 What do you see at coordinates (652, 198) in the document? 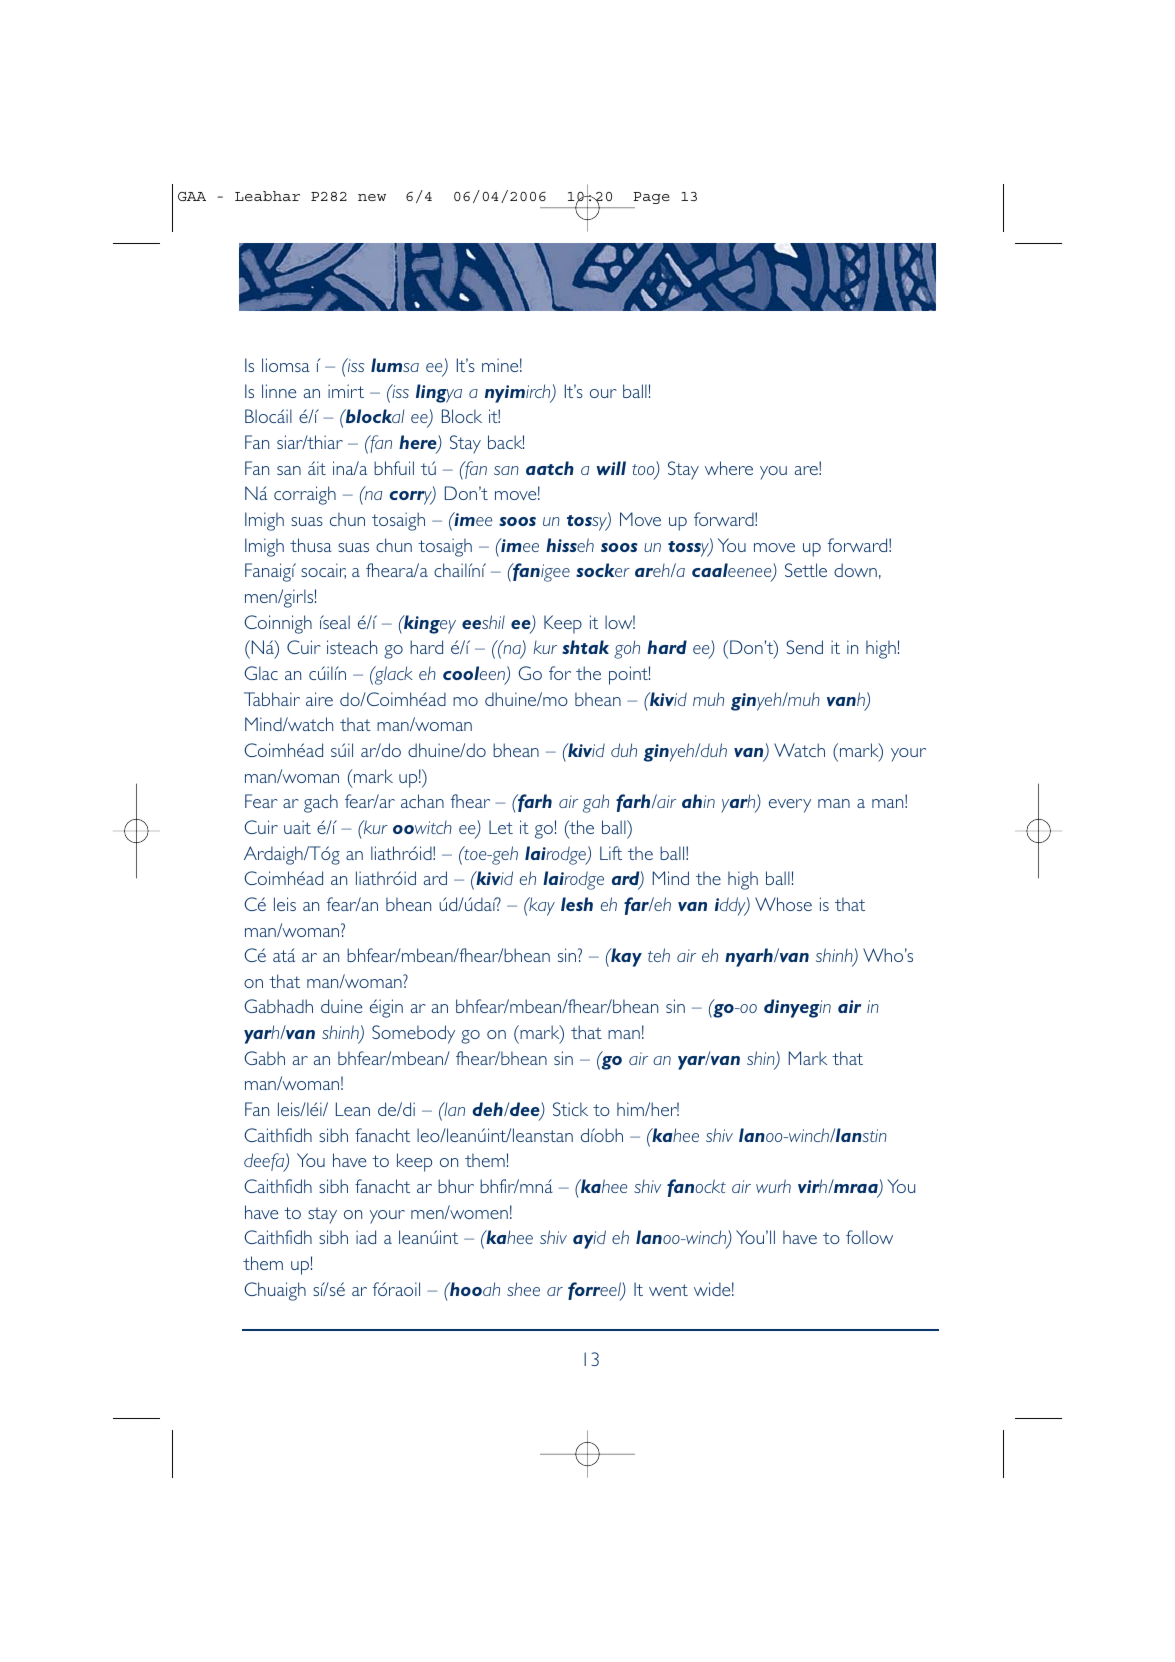
I see `Page` at bounding box center [652, 198].
